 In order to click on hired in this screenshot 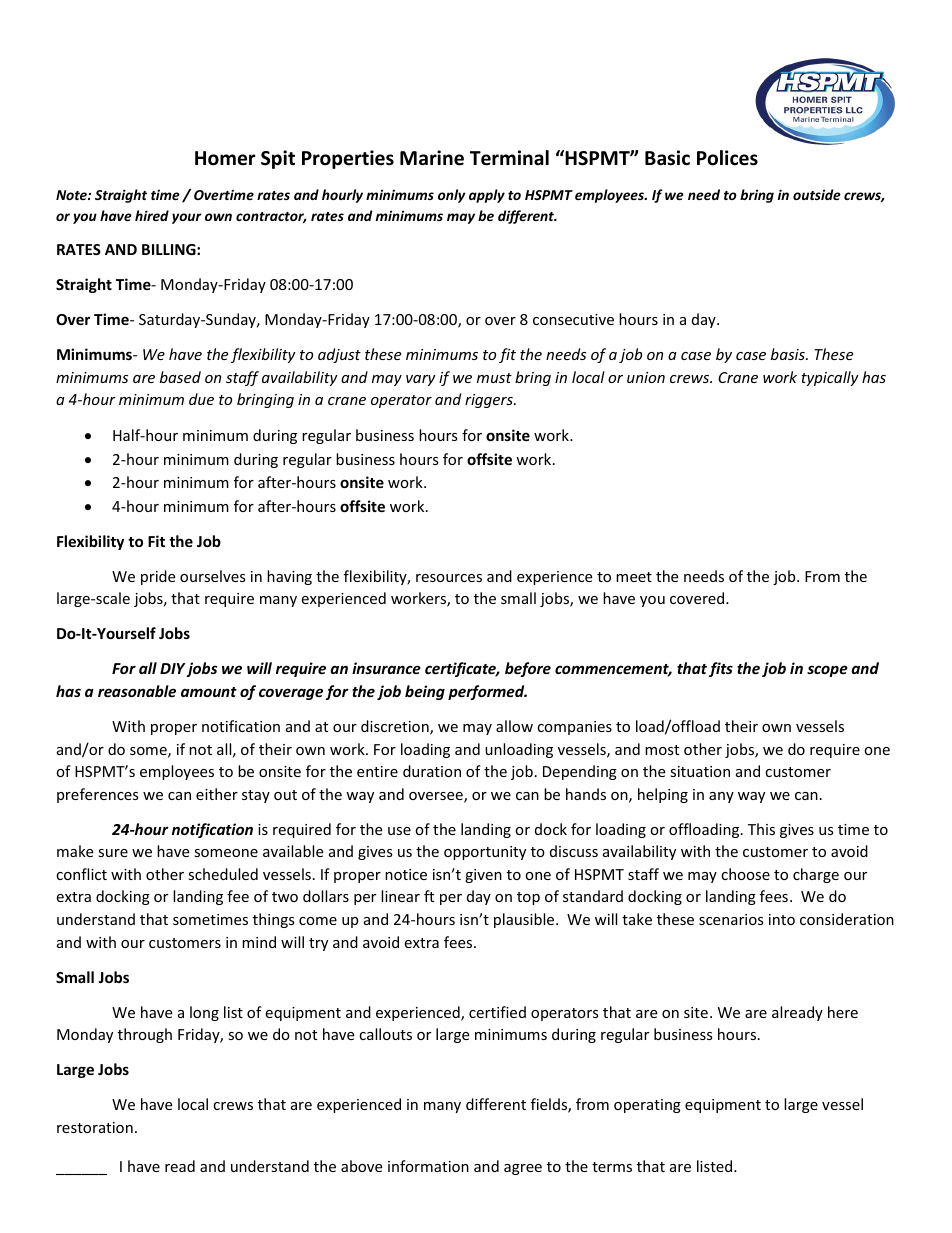, I will do `click(152, 215)`.
